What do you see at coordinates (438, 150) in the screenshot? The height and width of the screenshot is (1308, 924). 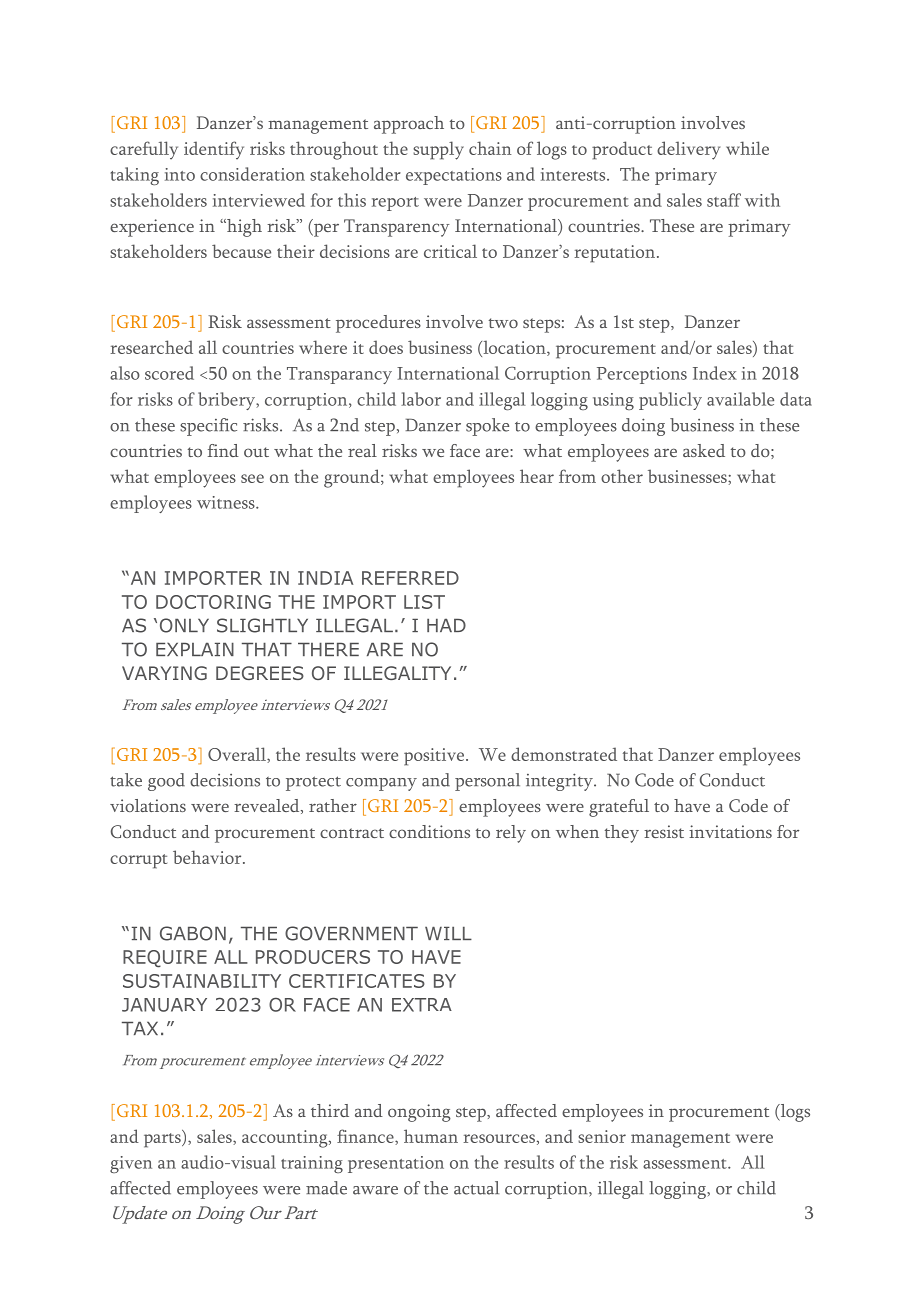 I see `supply` at bounding box center [438, 150].
